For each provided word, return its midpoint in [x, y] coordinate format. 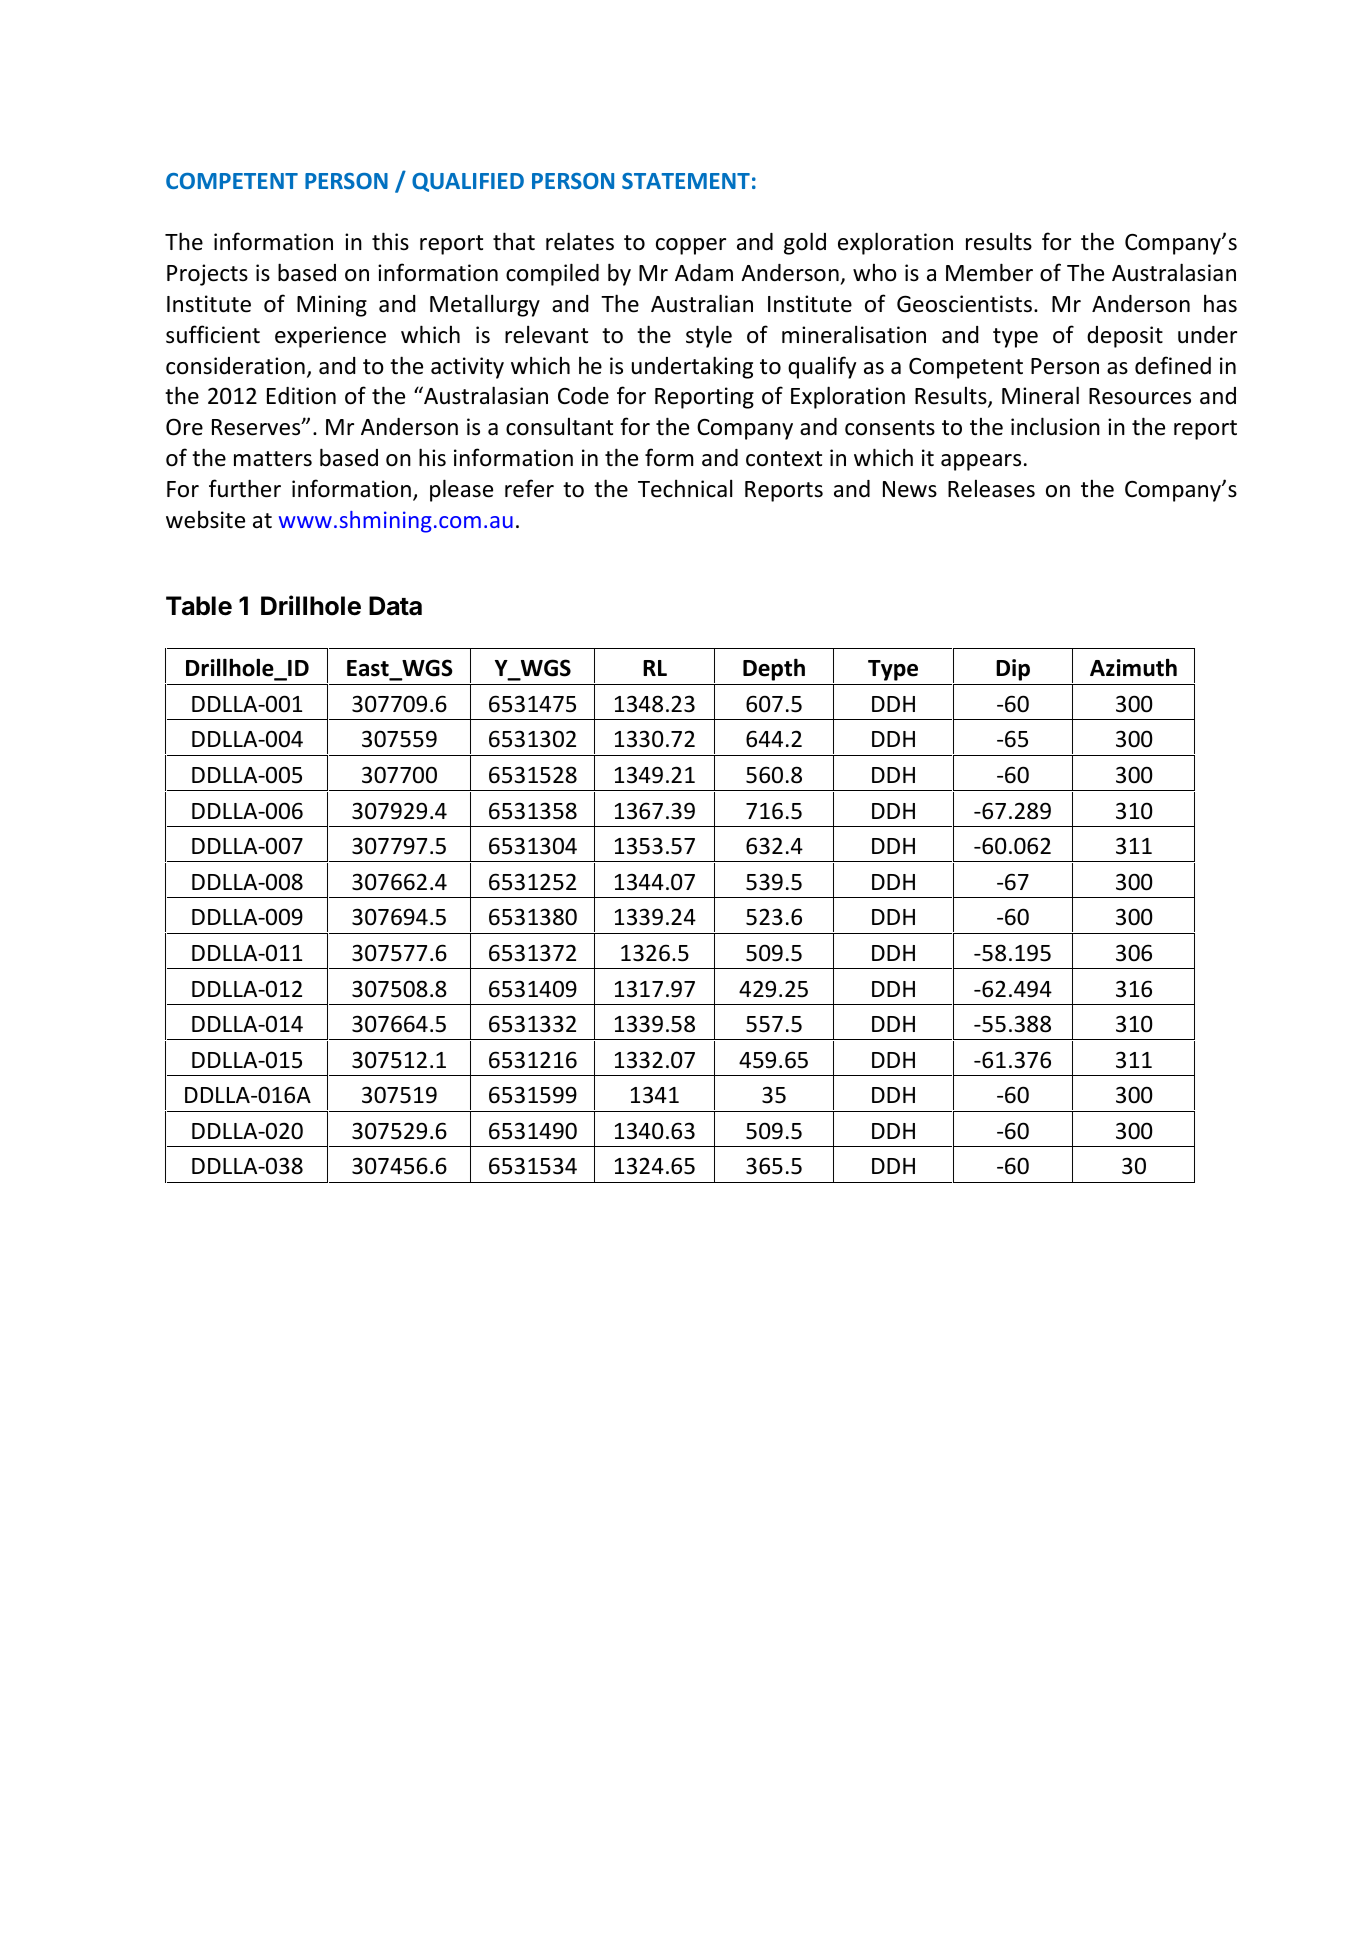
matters [273, 459]
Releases [991, 488]
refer [529, 488]
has [1220, 303]
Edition [301, 396]
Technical [685, 488]
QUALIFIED [468, 182]
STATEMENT [686, 181]
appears [981, 462]
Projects [207, 275]
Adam [704, 273]
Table [199, 606]
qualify [822, 367]
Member [989, 272]
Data [395, 606]
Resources [1140, 396]
